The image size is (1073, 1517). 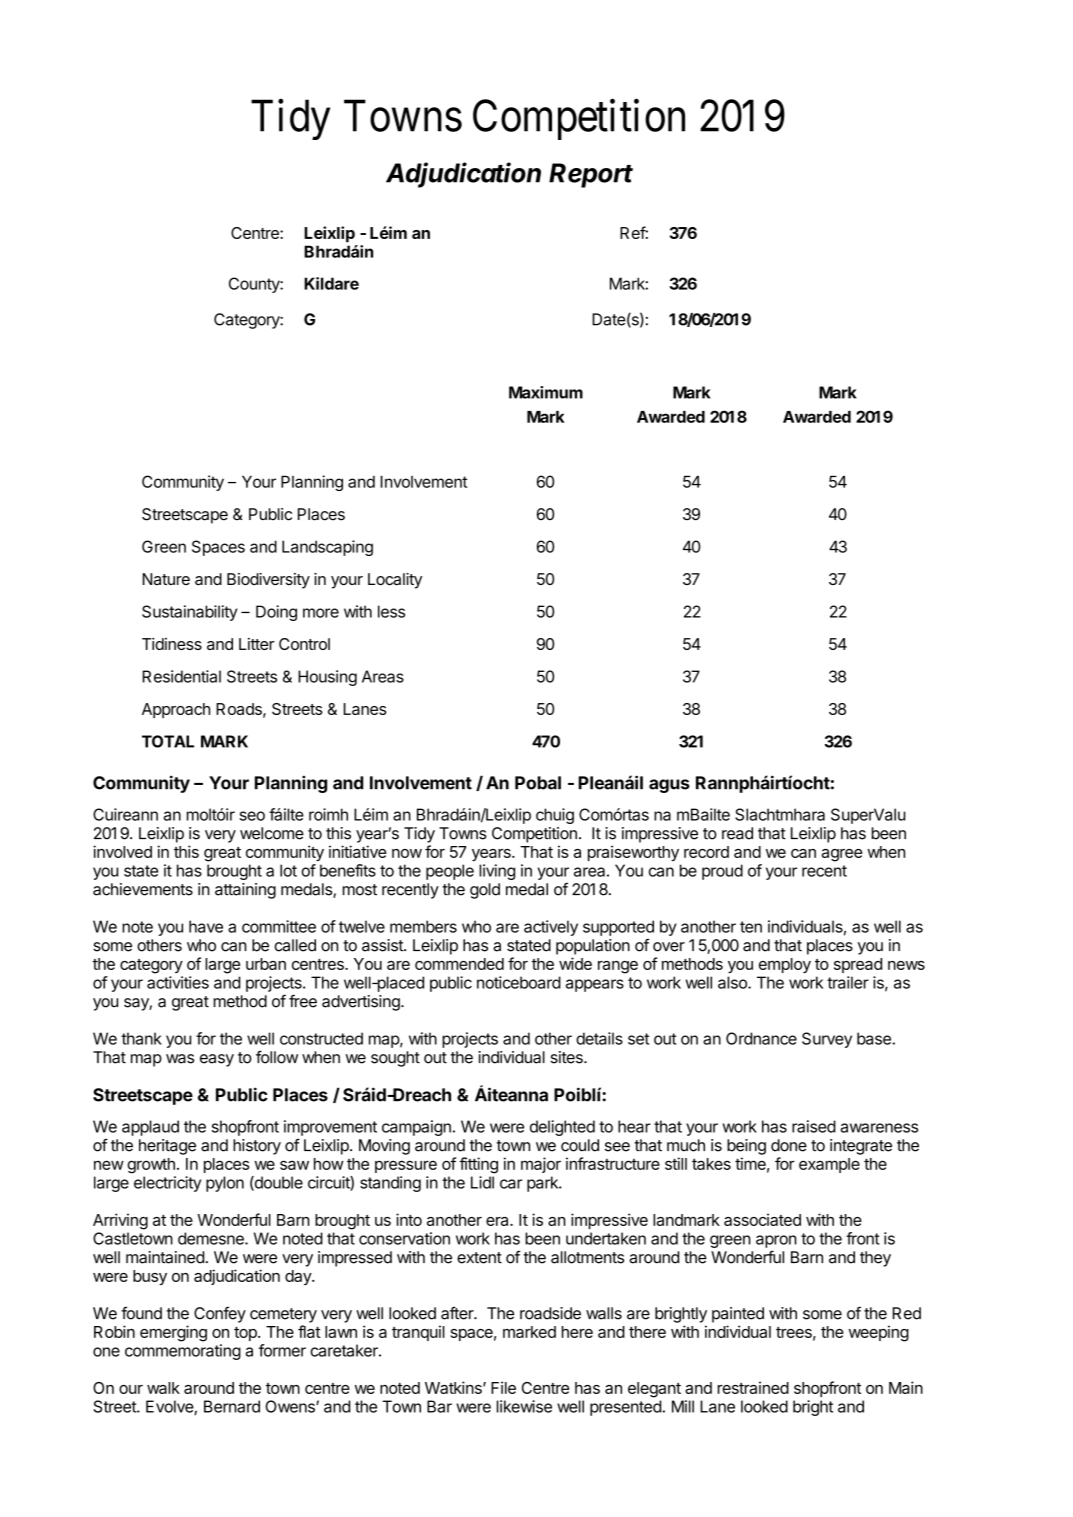 I want to click on agree, so click(x=842, y=855).
